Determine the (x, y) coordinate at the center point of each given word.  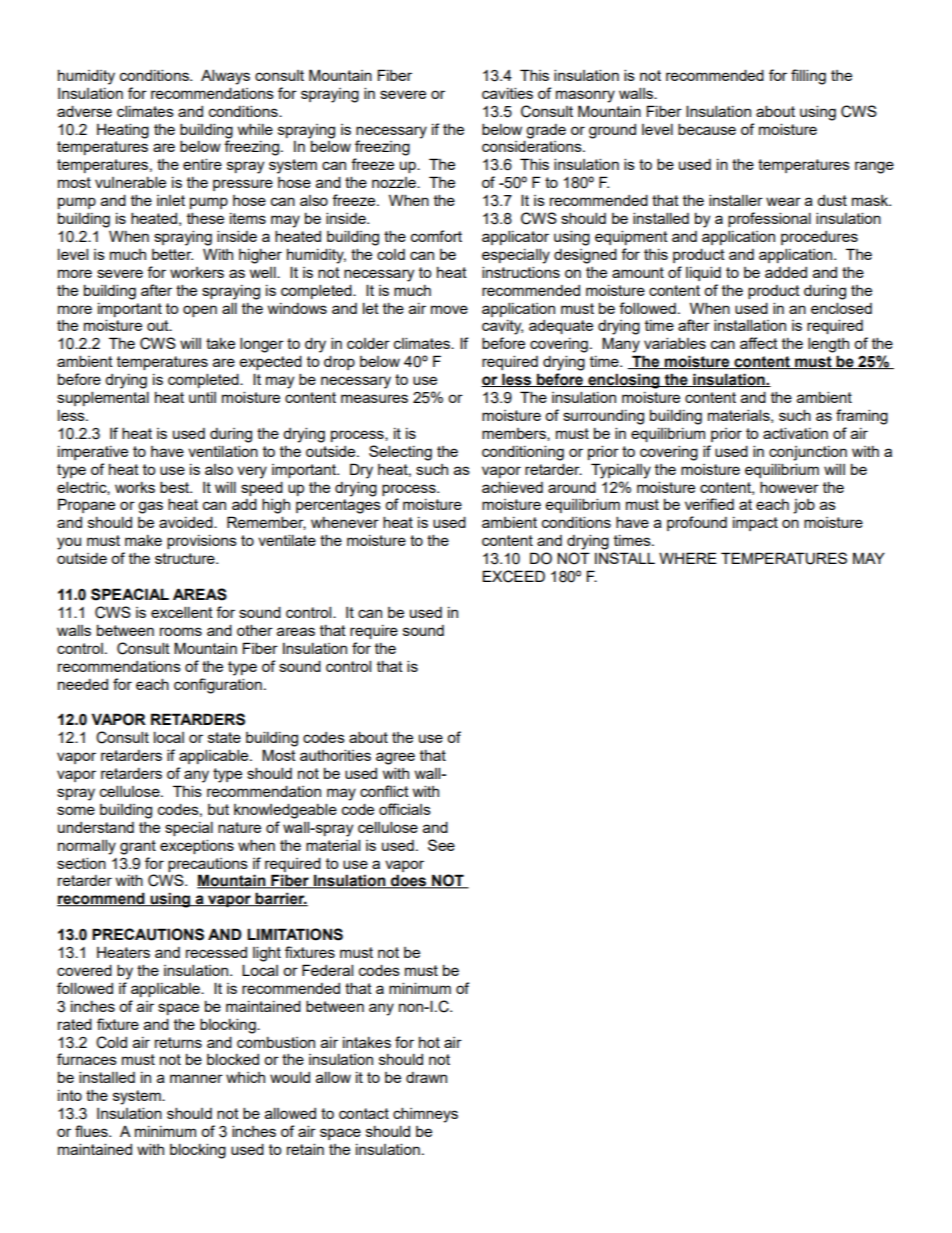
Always (225, 77)
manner (196, 1078)
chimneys (425, 1115)
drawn (426, 1077)
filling (808, 77)
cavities (507, 93)
